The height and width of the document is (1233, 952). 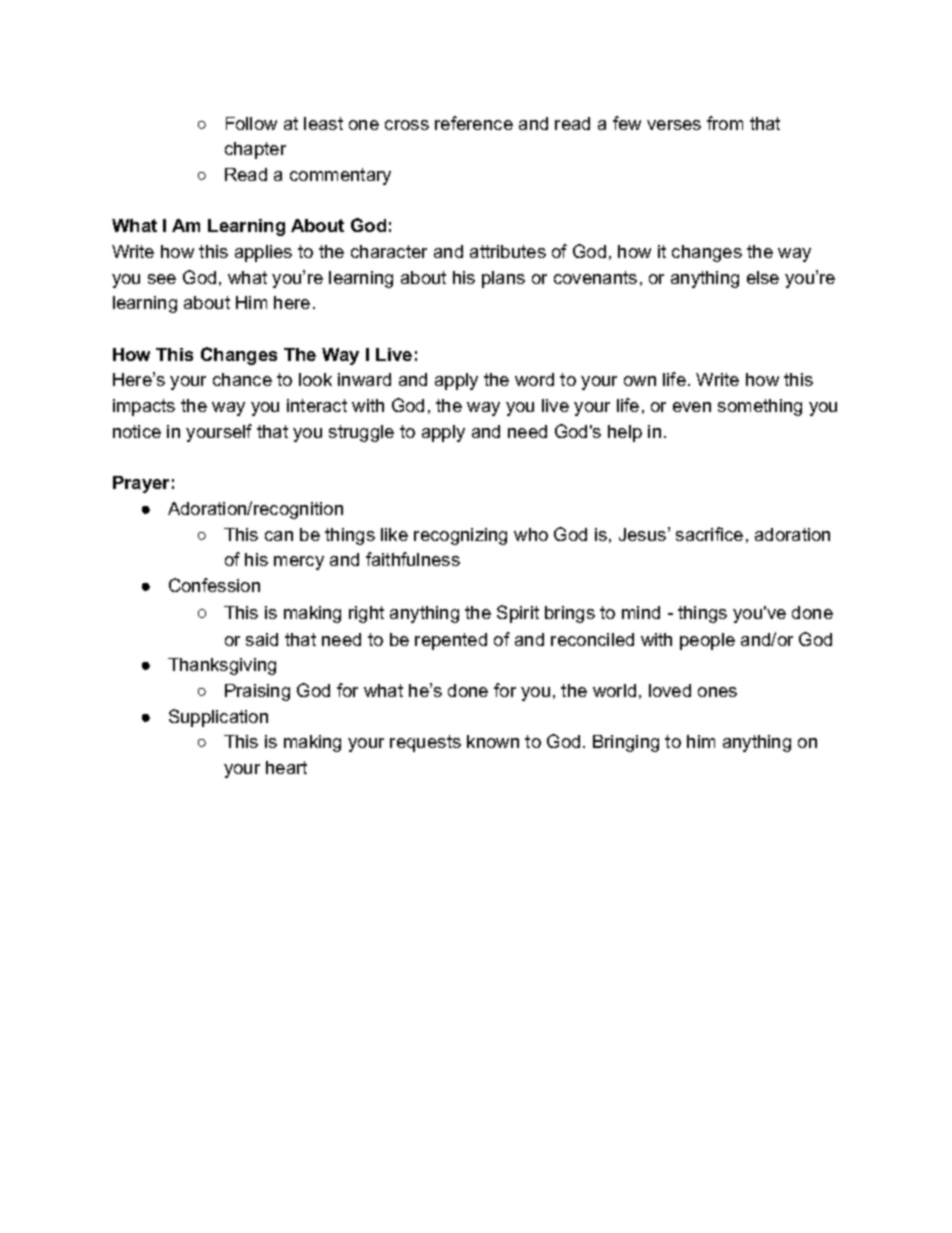 I want to click on help, so click(x=625, y=433).
